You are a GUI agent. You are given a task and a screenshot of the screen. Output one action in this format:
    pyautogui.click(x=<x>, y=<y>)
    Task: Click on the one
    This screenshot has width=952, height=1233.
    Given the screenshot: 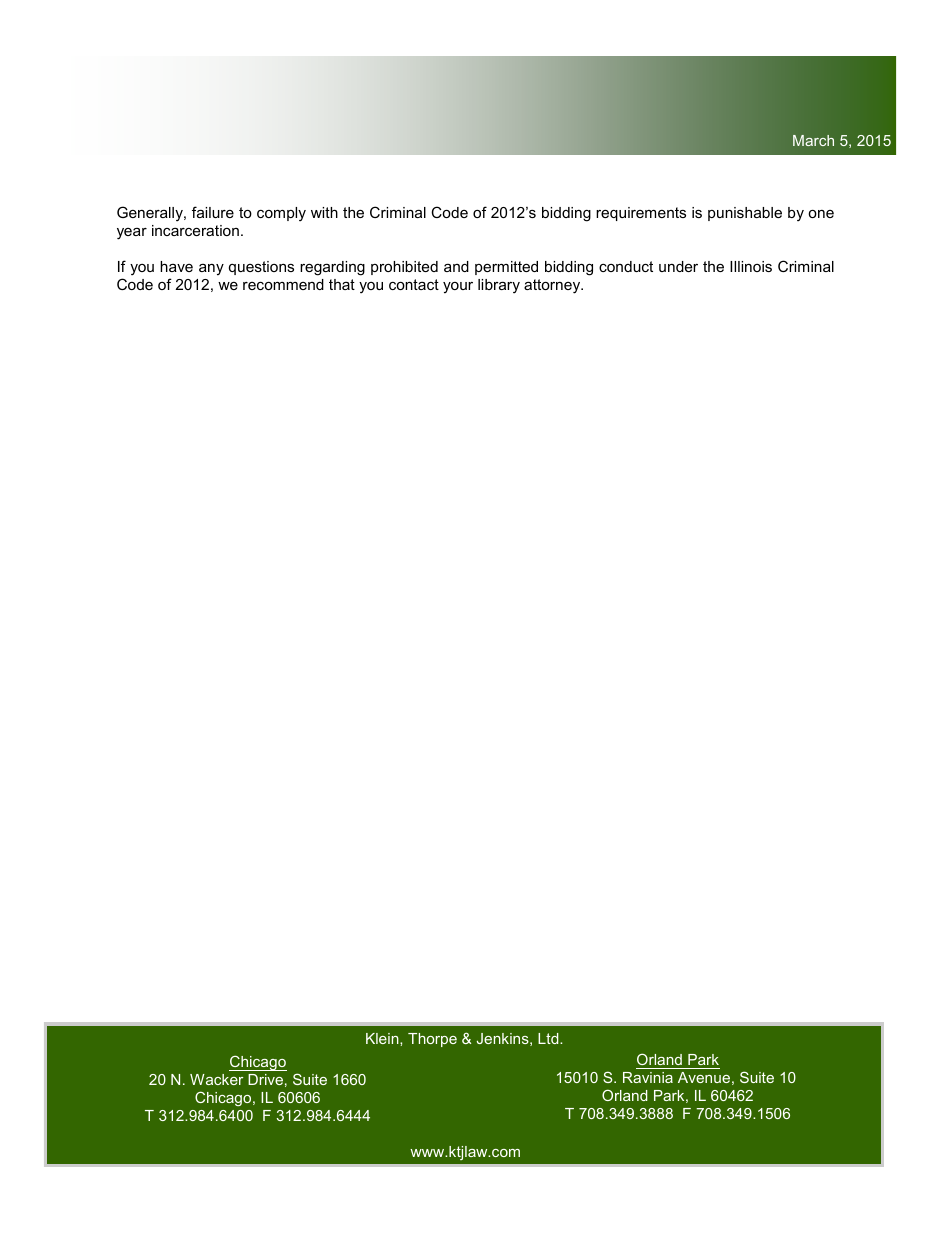 What is the action you would take?
    pyautogui.click(x=821, y=214)
